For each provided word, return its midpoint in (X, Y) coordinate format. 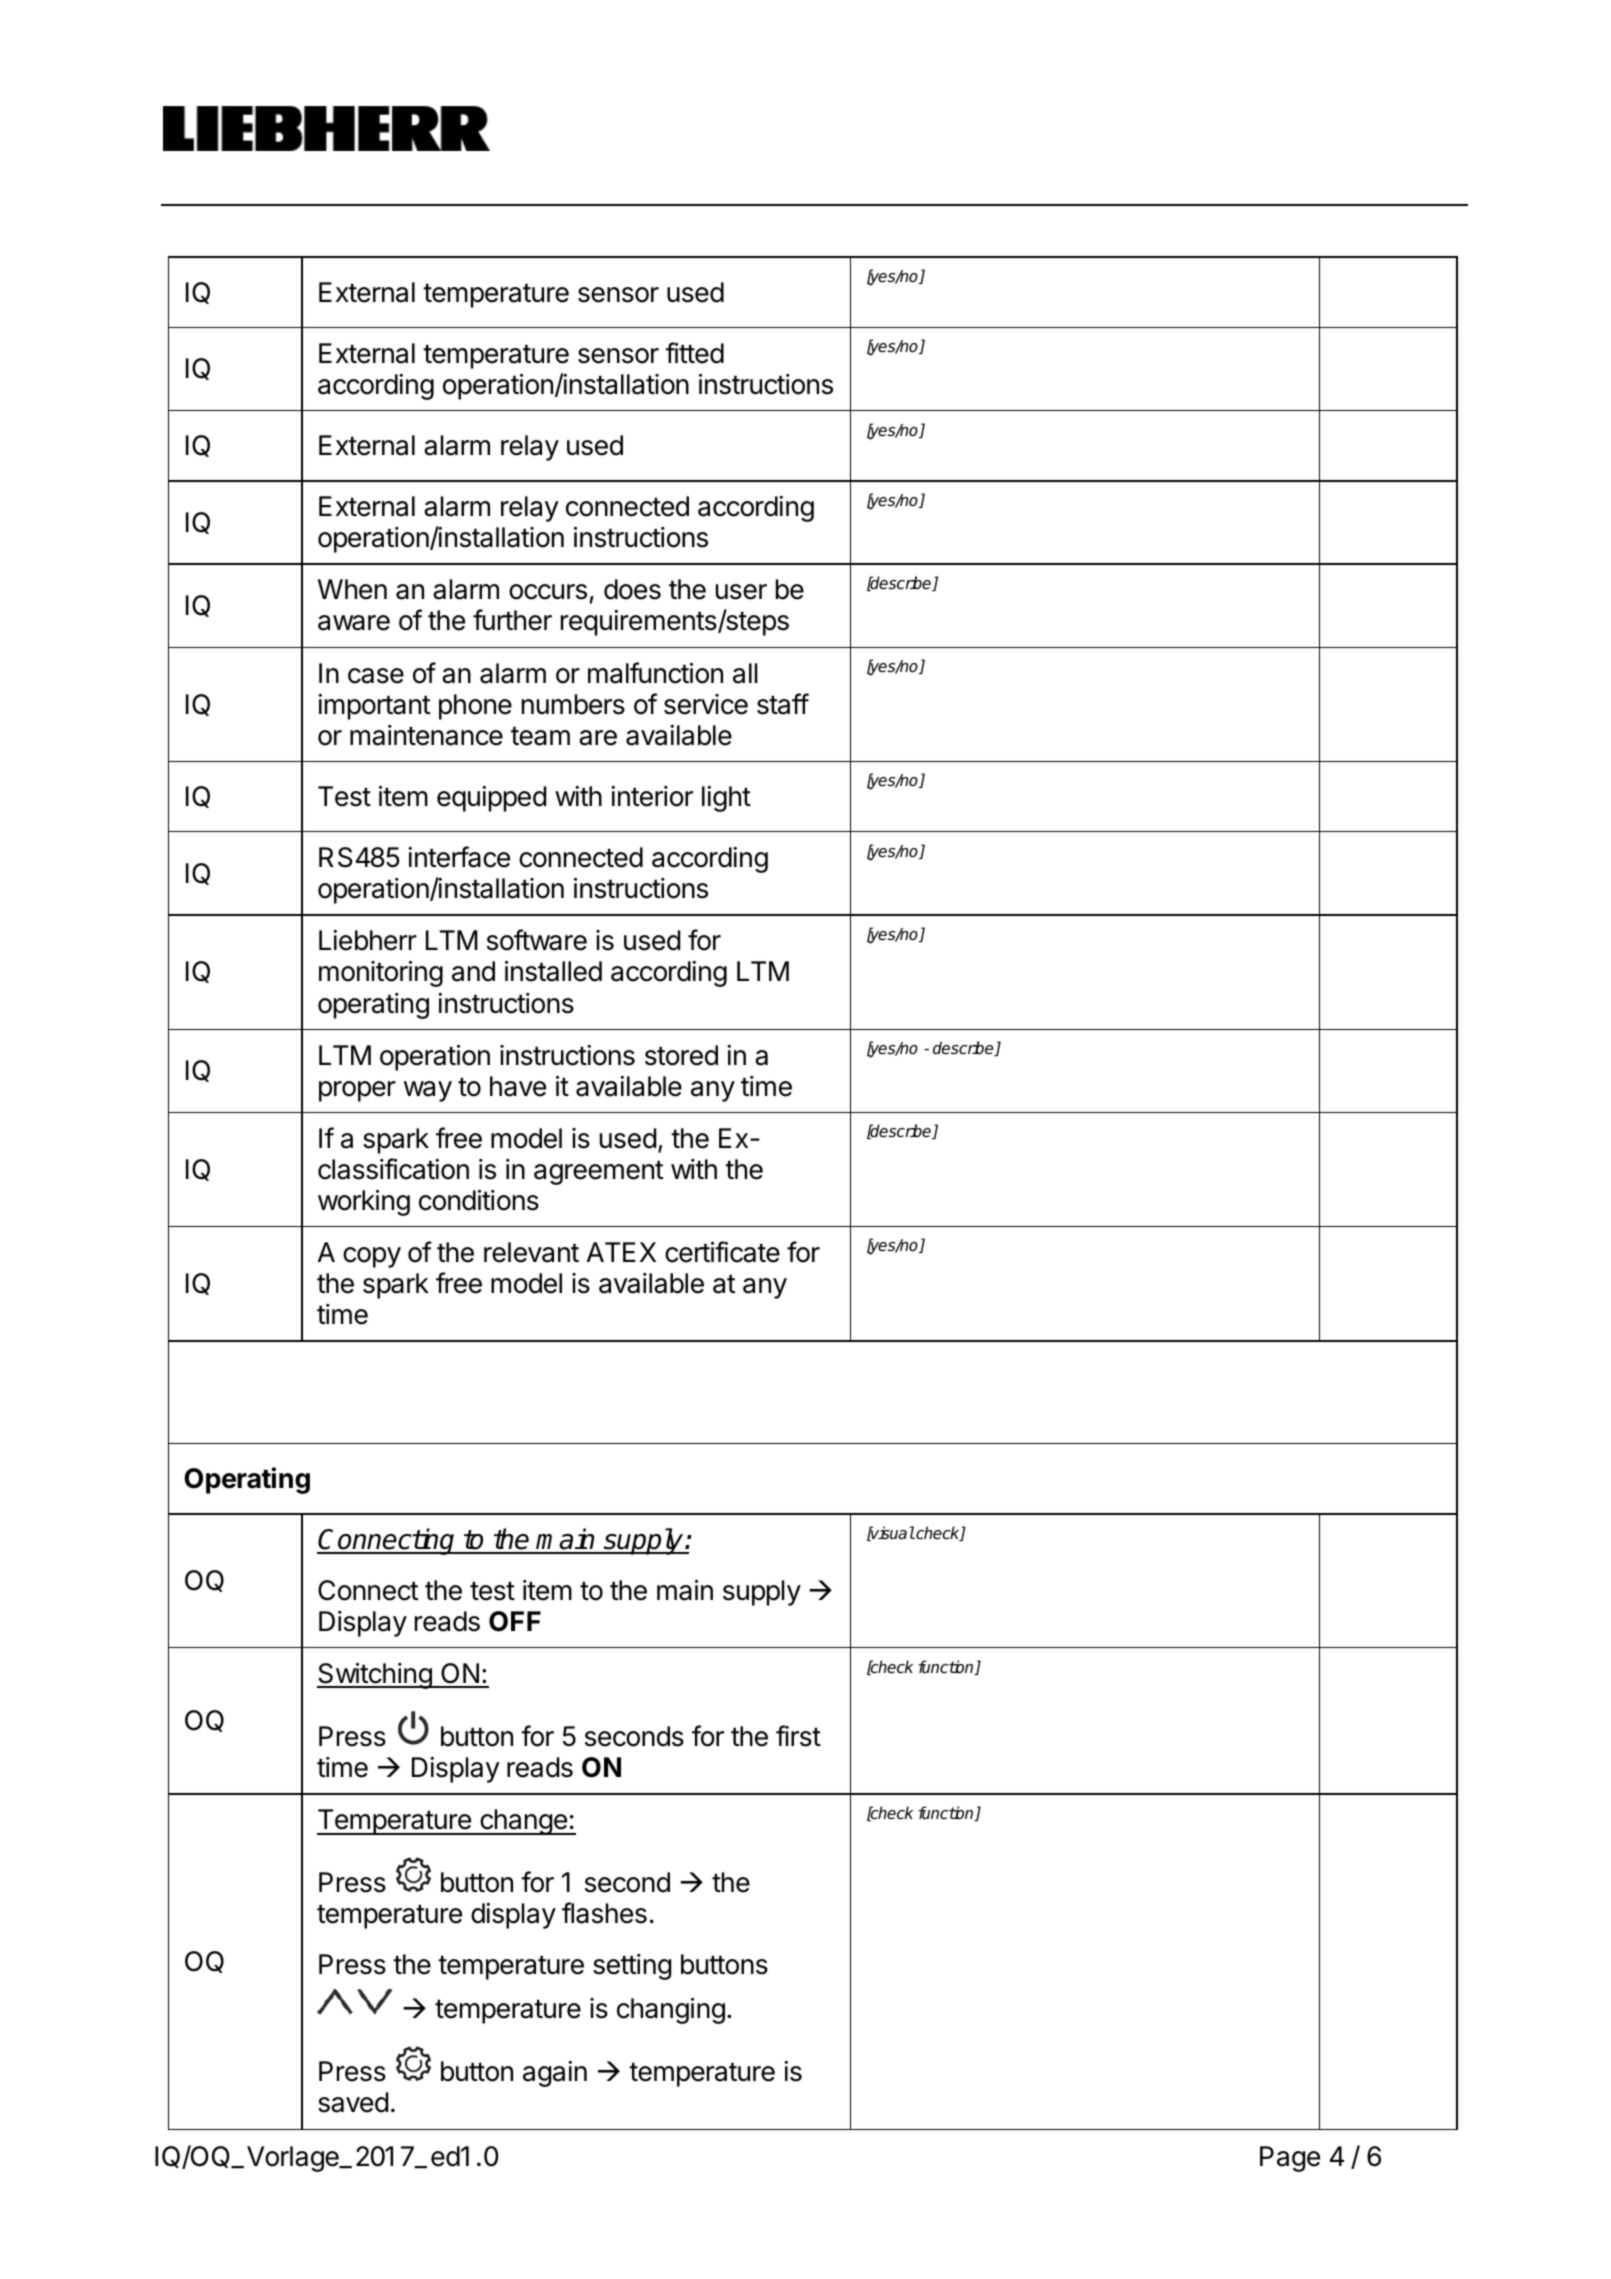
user (741, 592)
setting (632, 1967)
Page (1290, 2159)
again (555, 2074)
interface (459, 857)
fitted (694, 353)
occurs (548, 592)
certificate (722, 1252)
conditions (479, 1200)
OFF (515, 1621)
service (706, 704)
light (726, 799)
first (798, 1736)
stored (681, 1055)
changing (671, 2011)
